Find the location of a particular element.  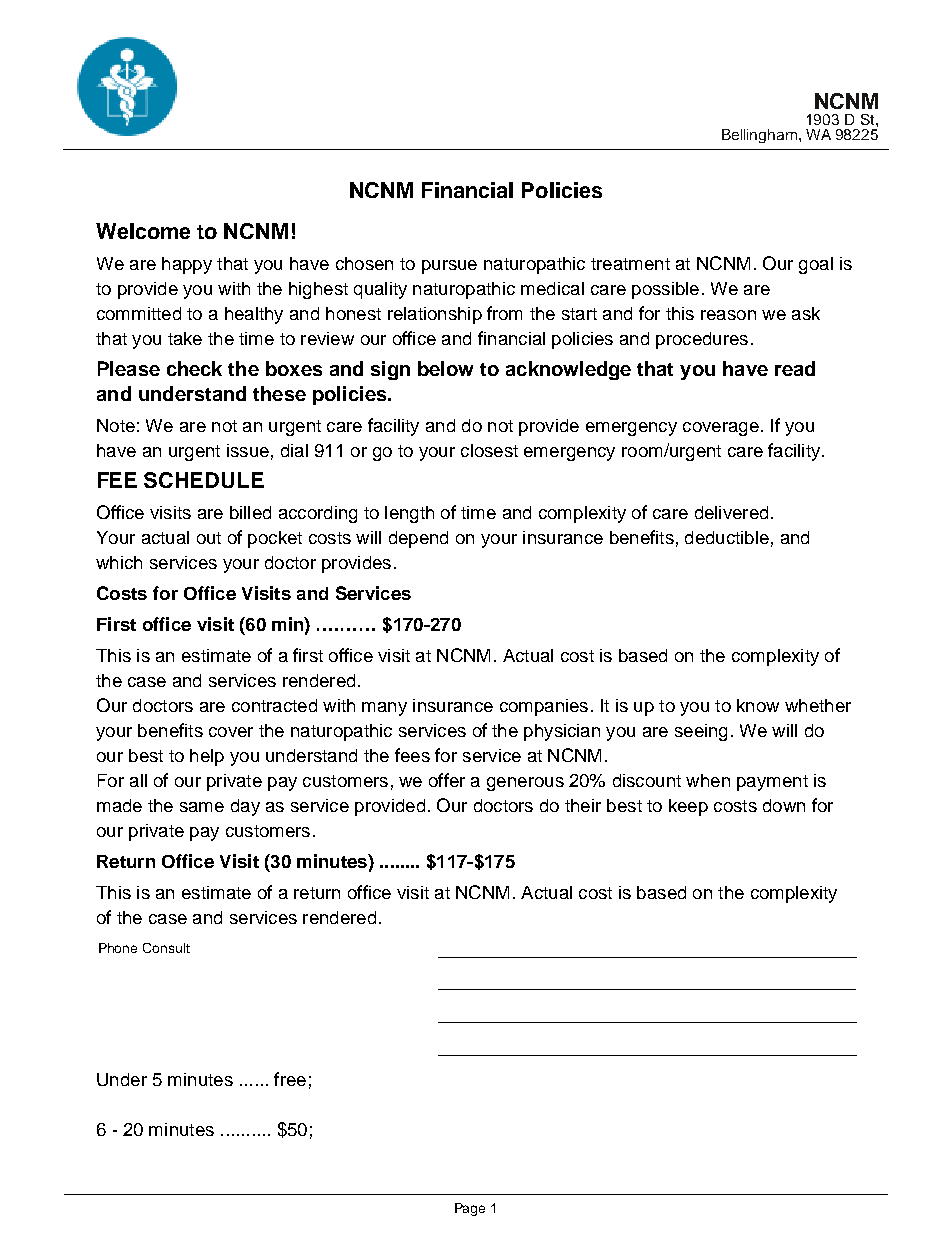

Bellingham is located at coordinates (759, 136).
